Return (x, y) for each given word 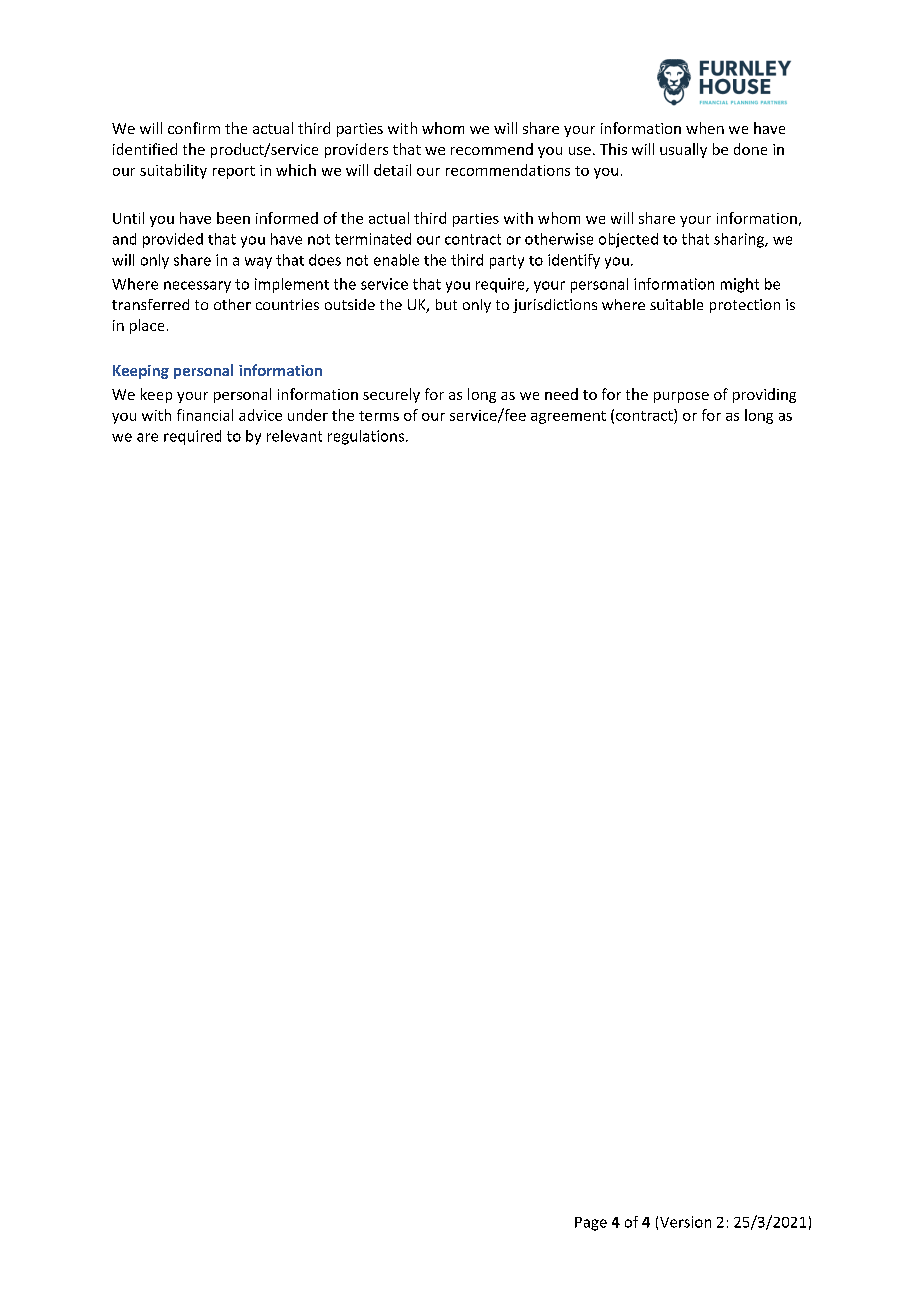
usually (683, 150)
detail (392, 170)
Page (591, 1224)
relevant (294, 436)
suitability (173, 171)
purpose (681, 397)
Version (685, 1222)
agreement (568, 417)
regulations (366, 437)
